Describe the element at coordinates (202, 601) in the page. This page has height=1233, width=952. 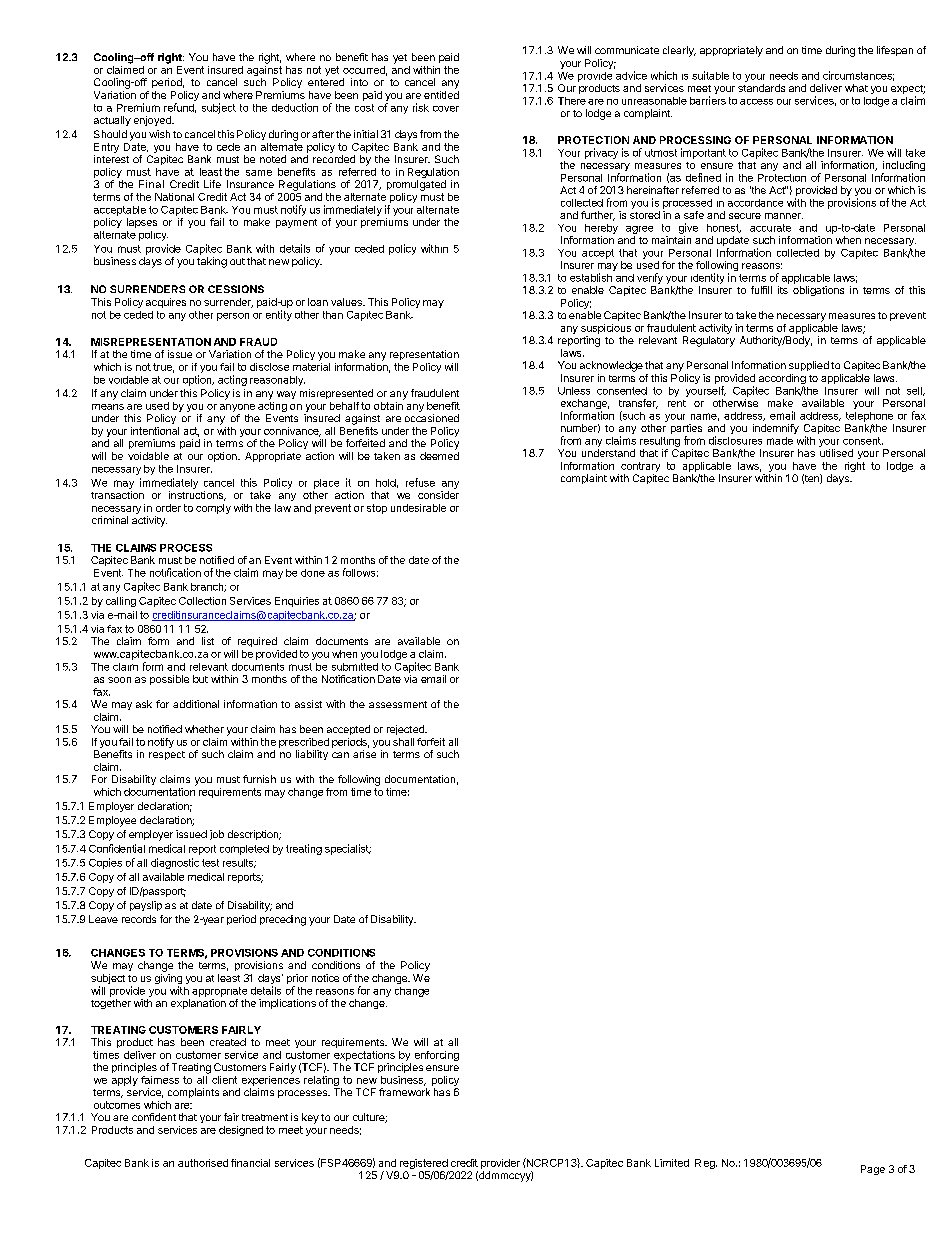
I see `Collection` at that location.
